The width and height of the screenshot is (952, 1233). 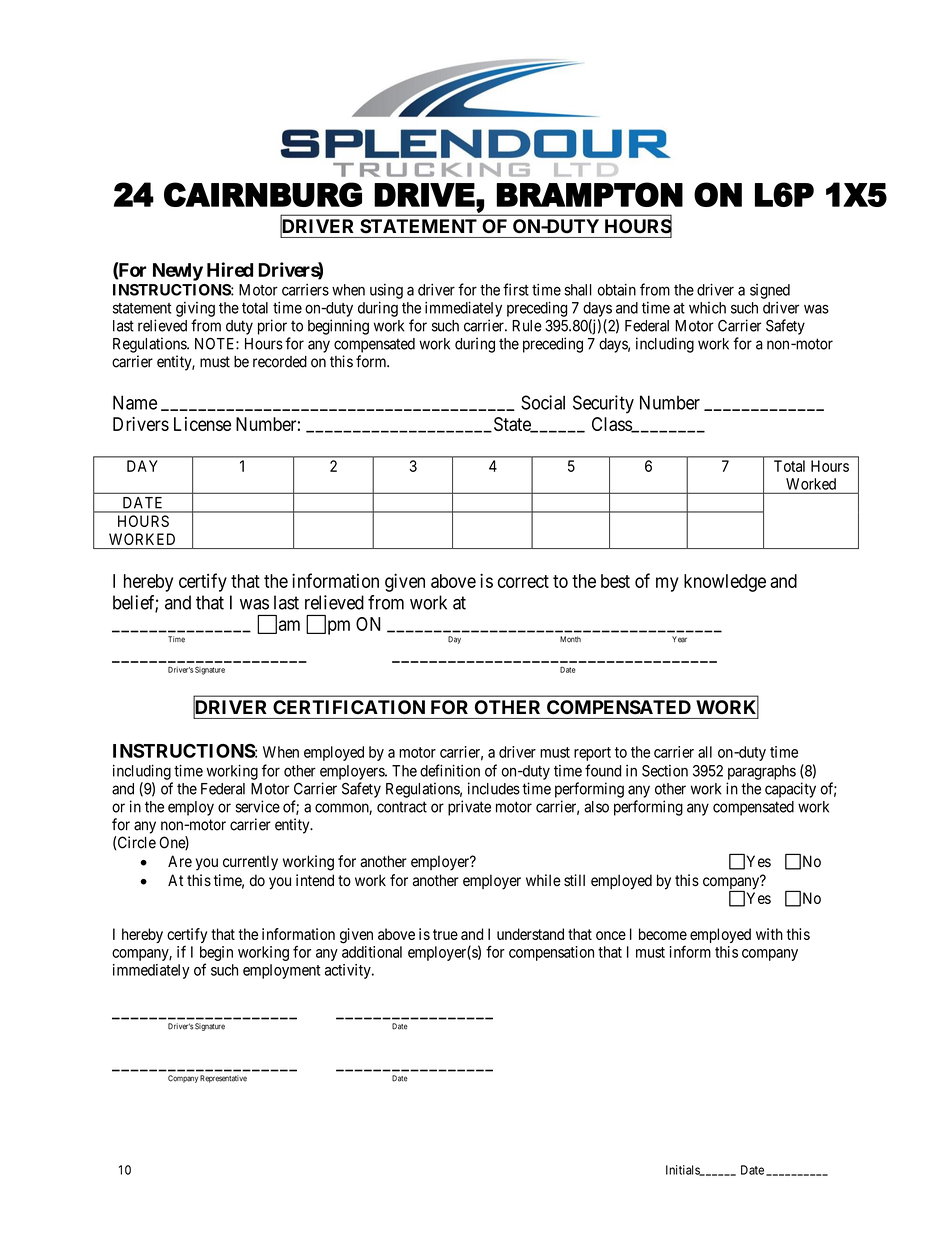 What do you see at coordinates (349, 707) in the screenshot?
I see `CERTIFICATION` at bounding box center [349, 707].
